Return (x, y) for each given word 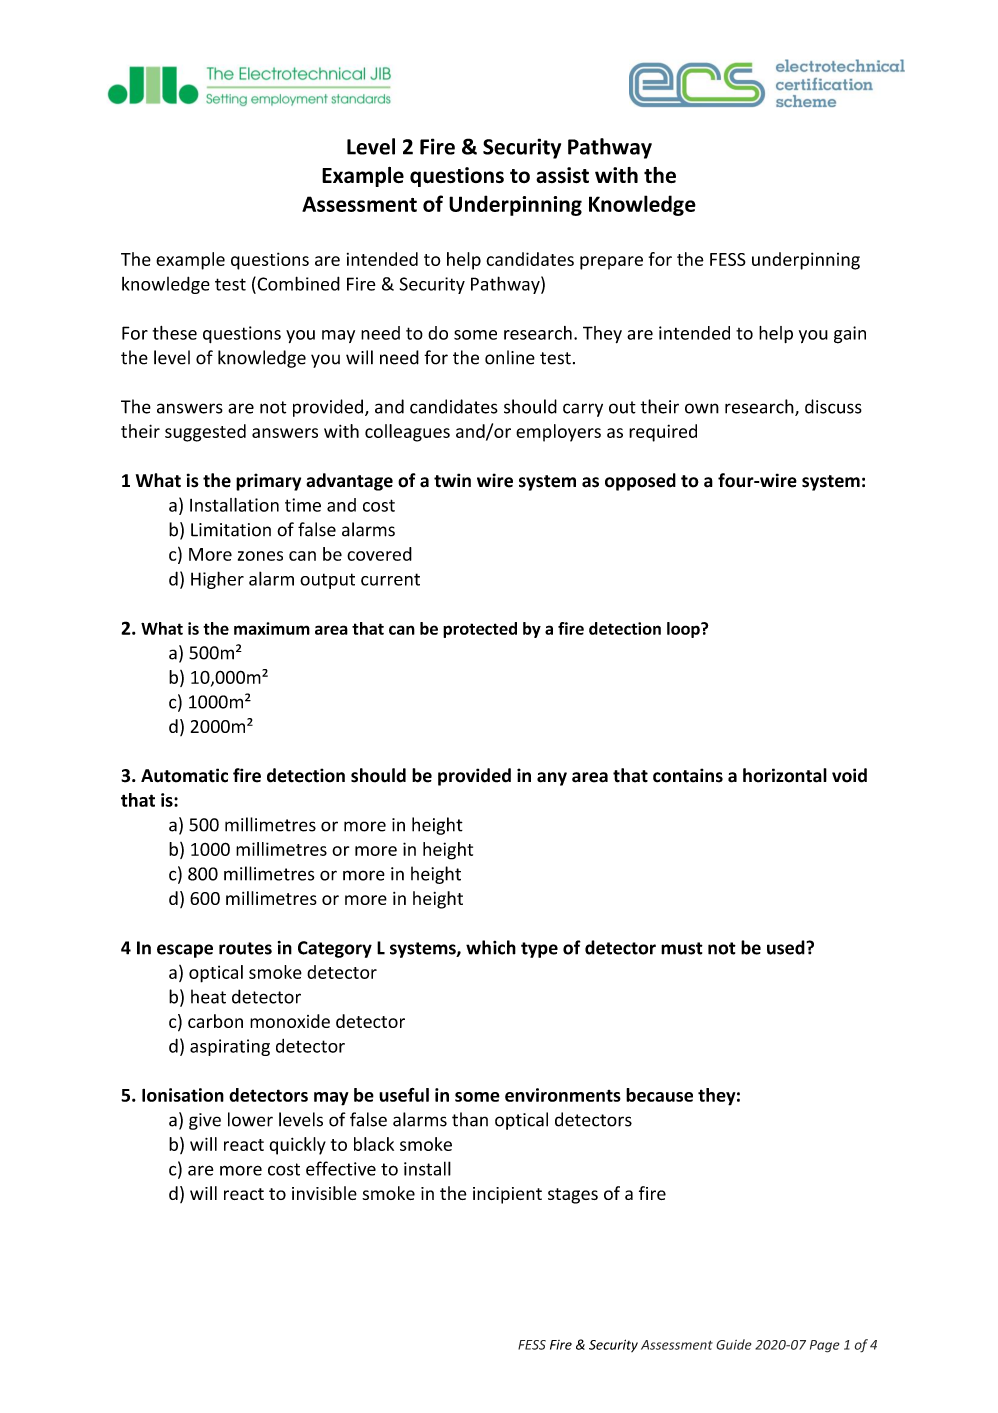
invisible (324, 1193)
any (552, 779)
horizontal (785, 775)
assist (562, 175)
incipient (507, 1195)
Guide (734, 1344)
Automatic (184, 775)
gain (850, 335)
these (175, 333)
